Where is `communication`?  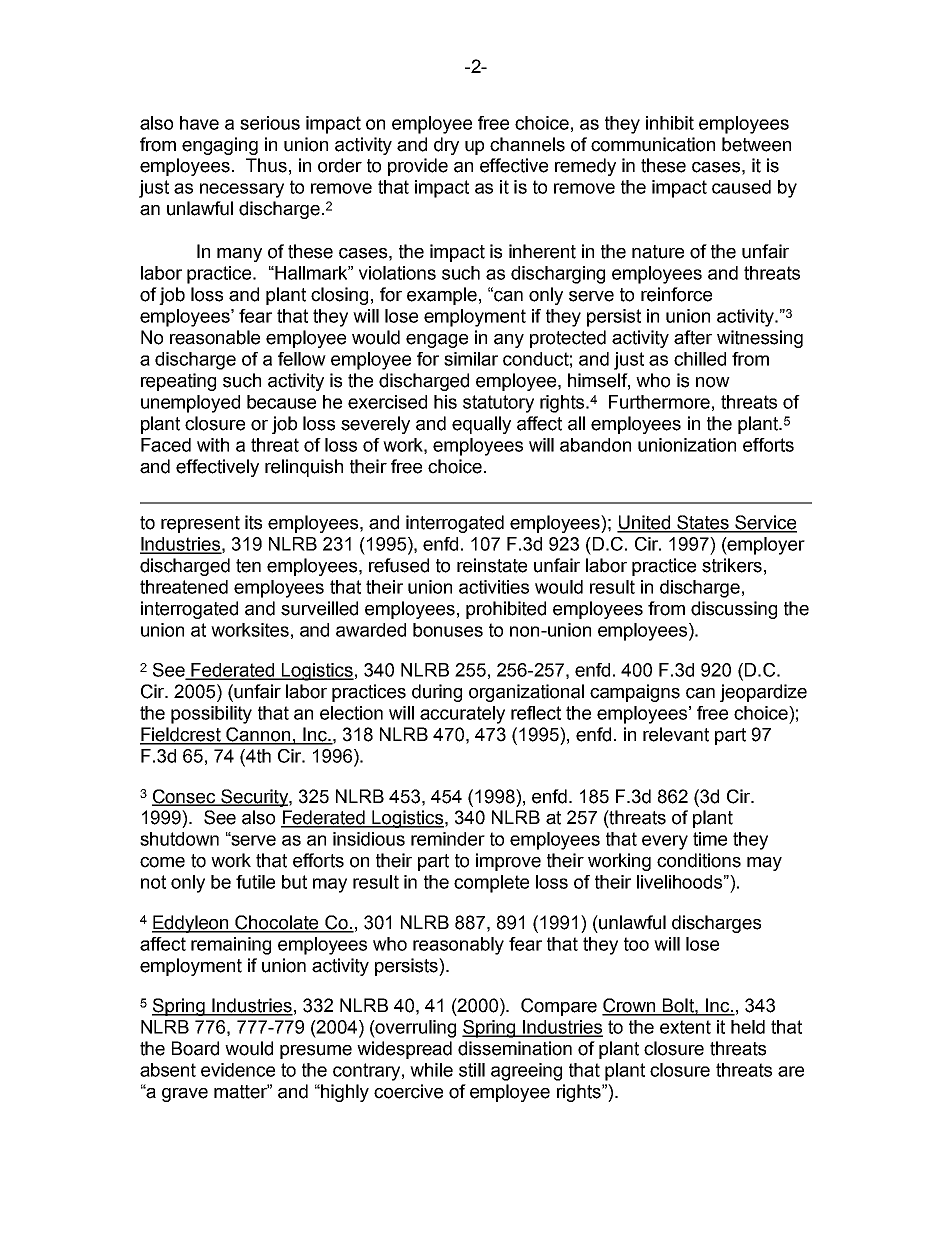
communication is located at coordinates (653, 144).
